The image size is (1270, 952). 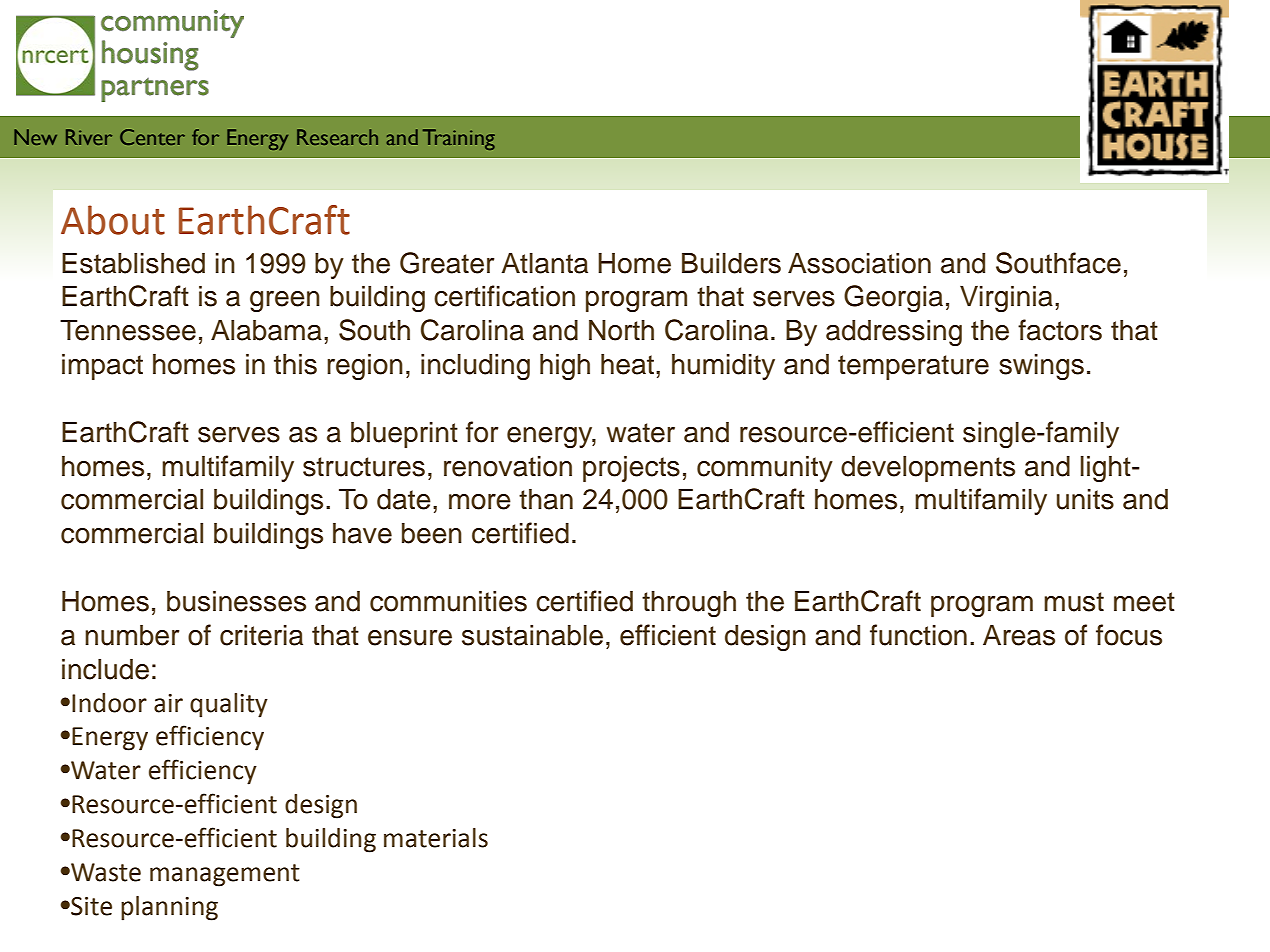 What do you see at coordinates (546, 499) in the screenshot?
I see `than` at bounding box center [546, 499].
